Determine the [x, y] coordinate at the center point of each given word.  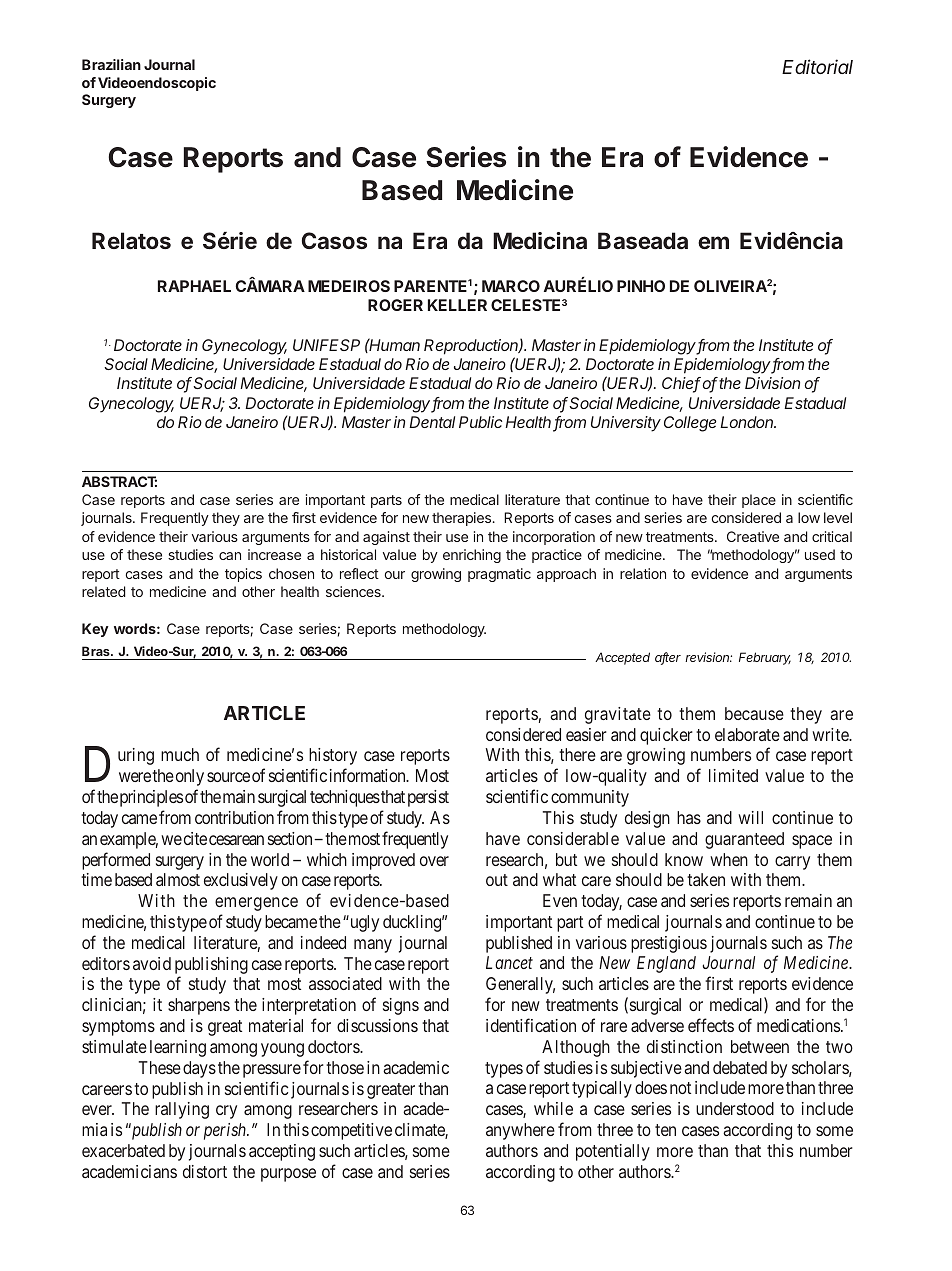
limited [733, 775]
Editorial [817, 66]
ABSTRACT [119, 481]
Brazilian [111, 64]
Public [480, 422]
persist [428, 798]
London [748, 422]
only [190, 777]
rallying [182, 1110]
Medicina [540, 240]
